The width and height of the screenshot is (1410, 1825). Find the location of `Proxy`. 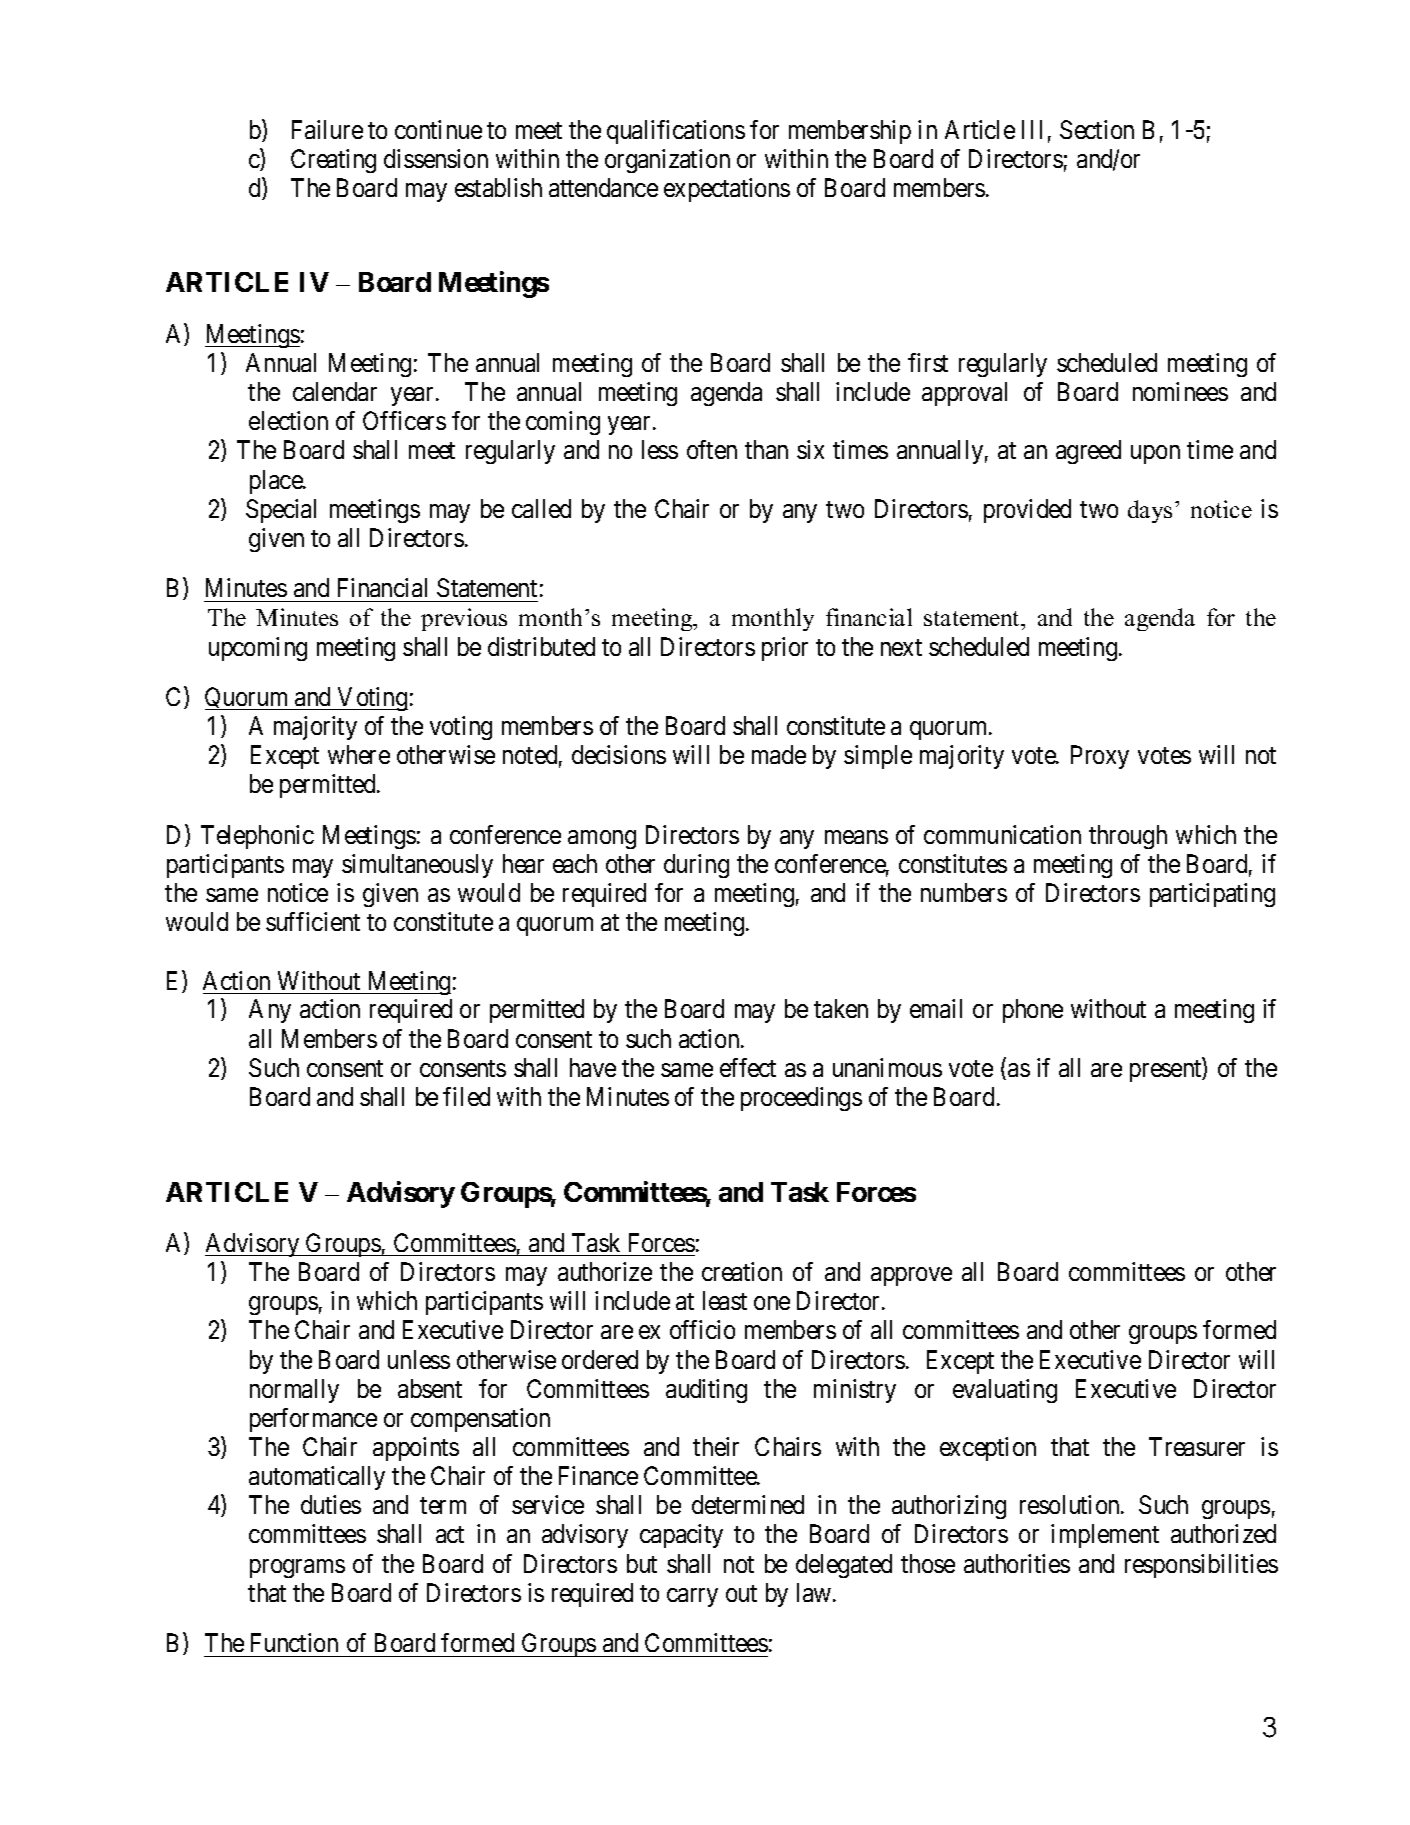

Proxy is located at coordinates (1100, 757).
